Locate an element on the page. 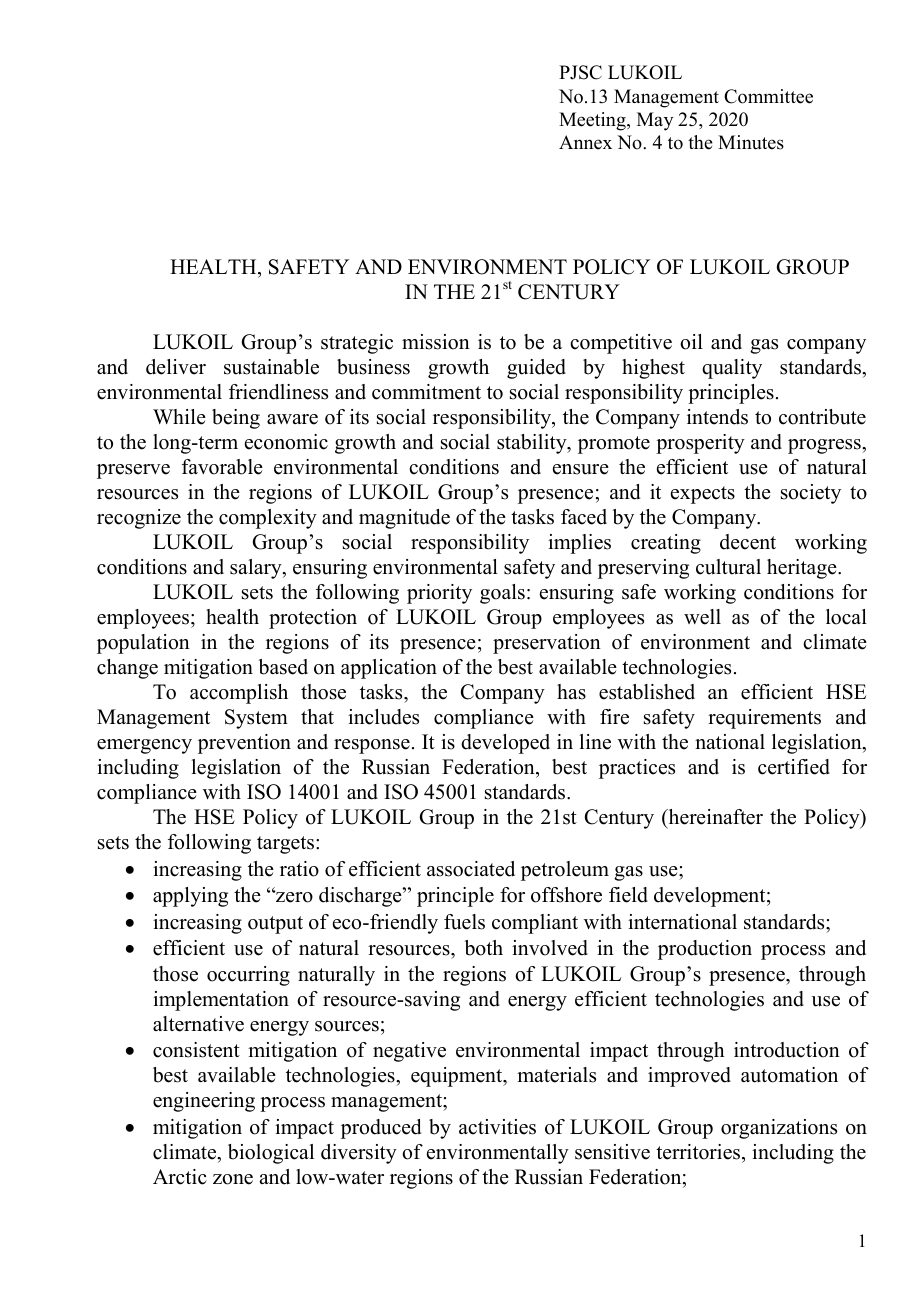 This image has height=1308, width=924. ensure is located at coordinates (581, 469).
